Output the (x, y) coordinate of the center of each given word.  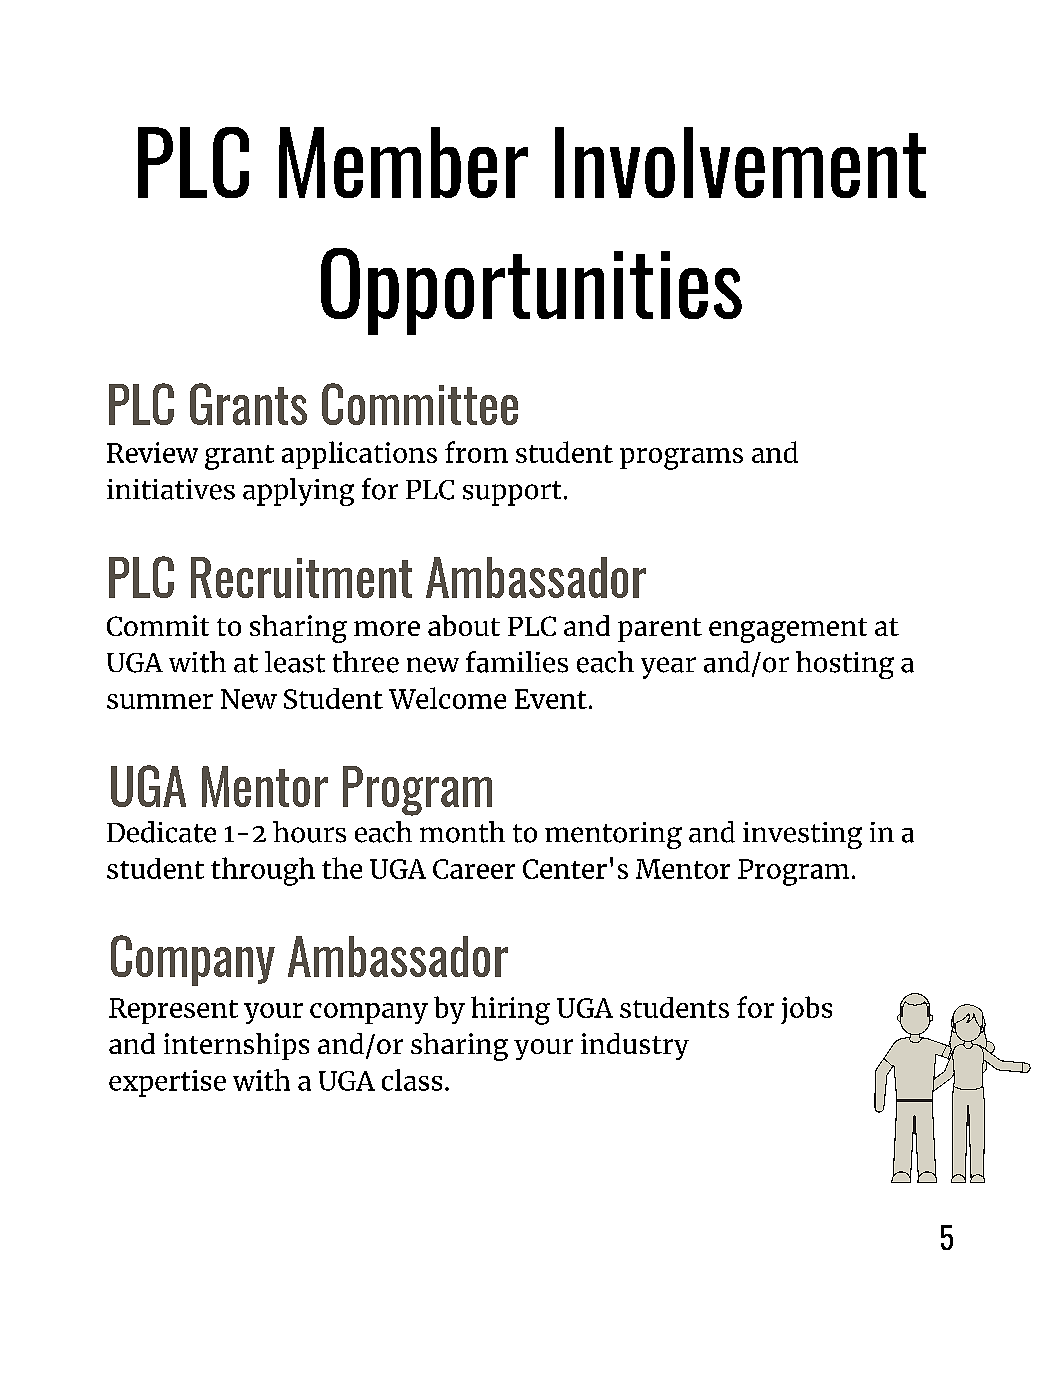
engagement (788, 630)
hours (309, 832)
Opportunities (531, 291)
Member (403, 162)
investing (802, 835)
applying (298, 492)
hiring (510, 1010)
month (462, 832)
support (512, 493)
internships (236, 1046)
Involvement (740, 162)
